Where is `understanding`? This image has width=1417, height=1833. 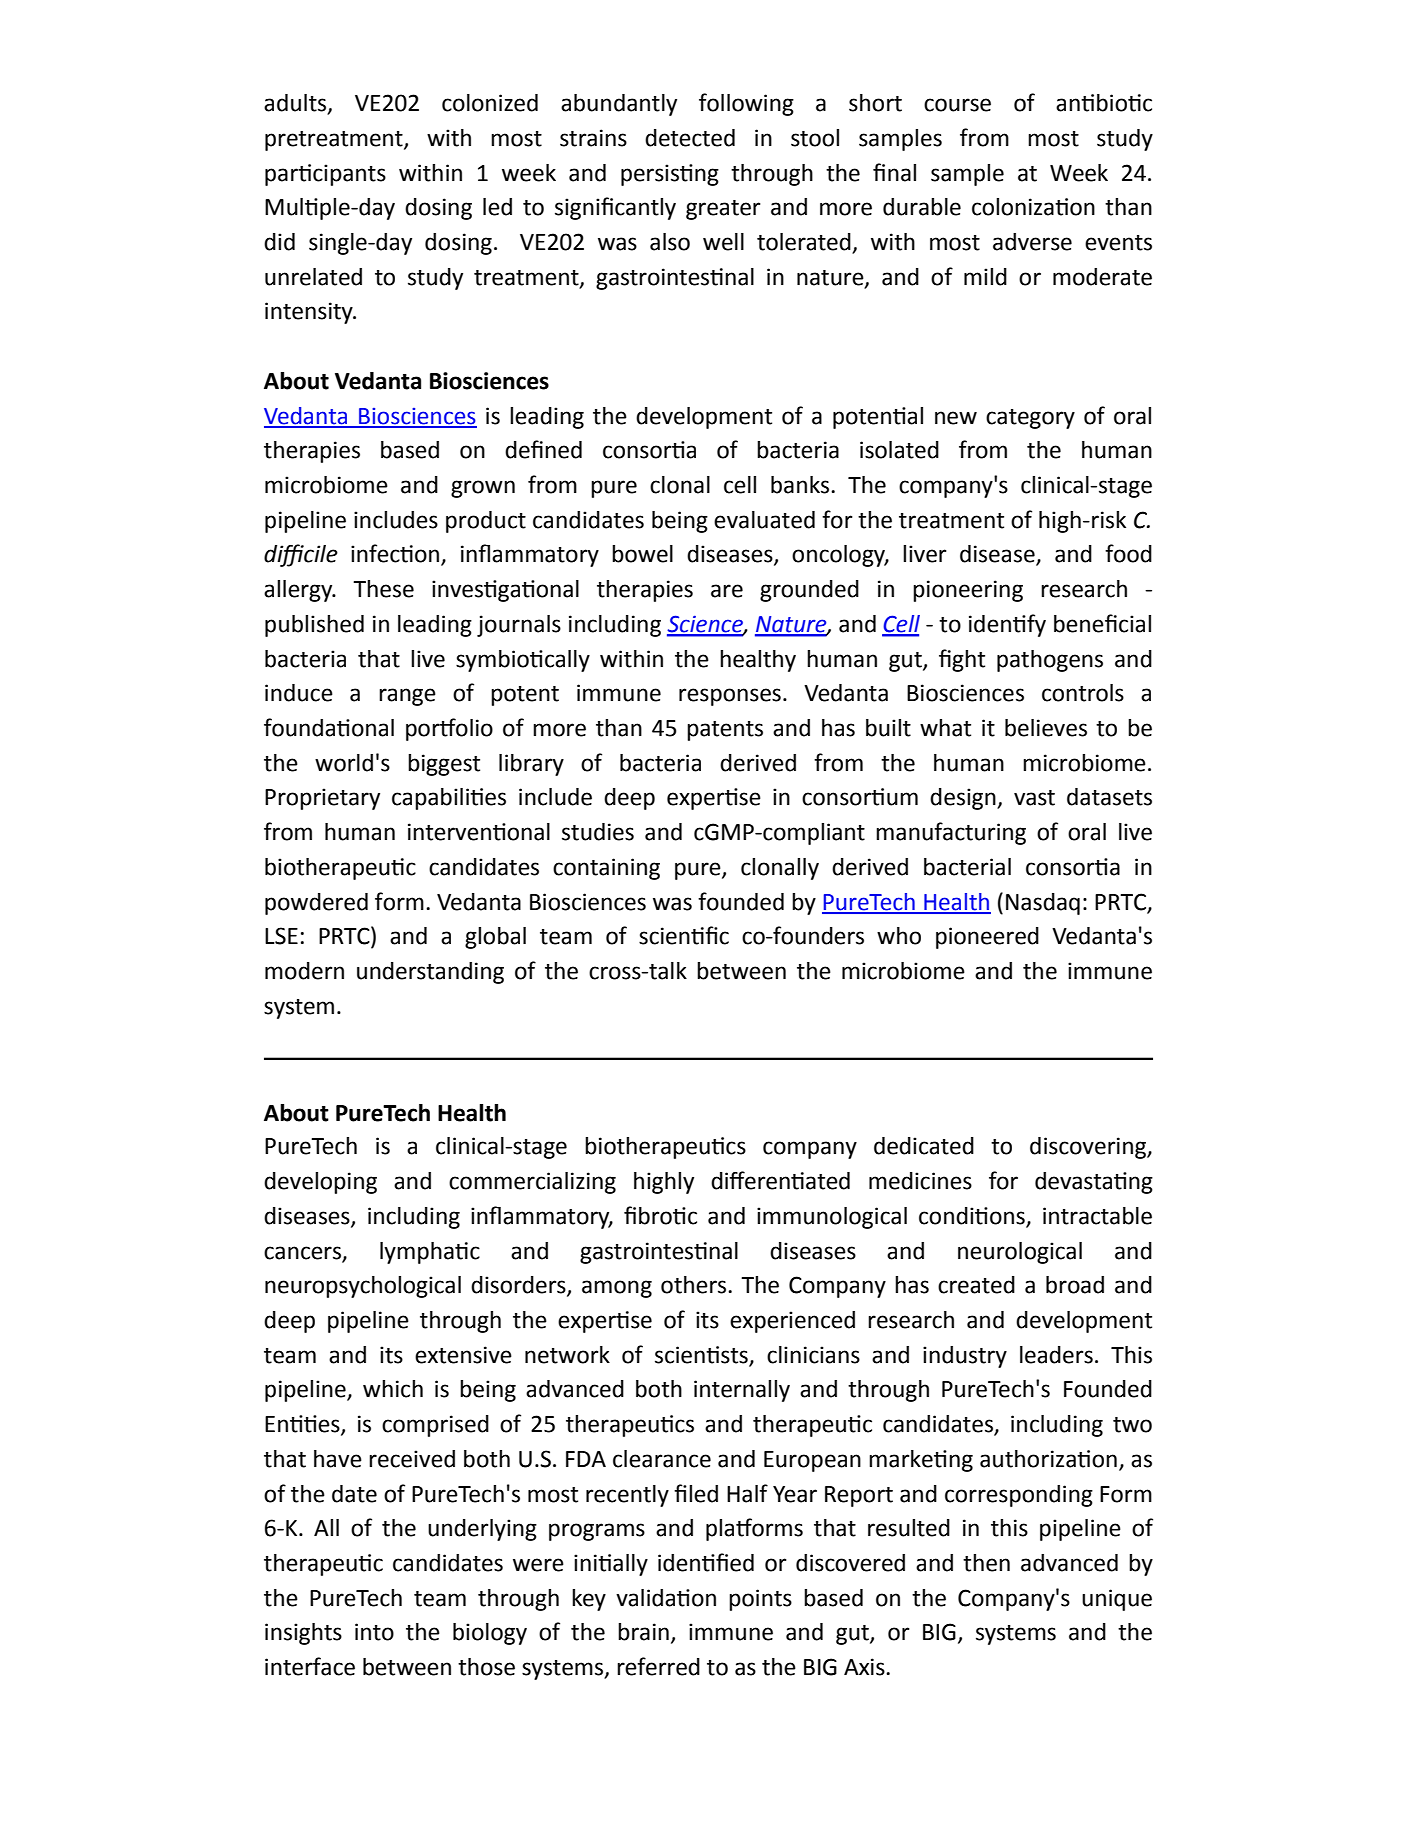
understanding is located at coordinates (430, 973).
